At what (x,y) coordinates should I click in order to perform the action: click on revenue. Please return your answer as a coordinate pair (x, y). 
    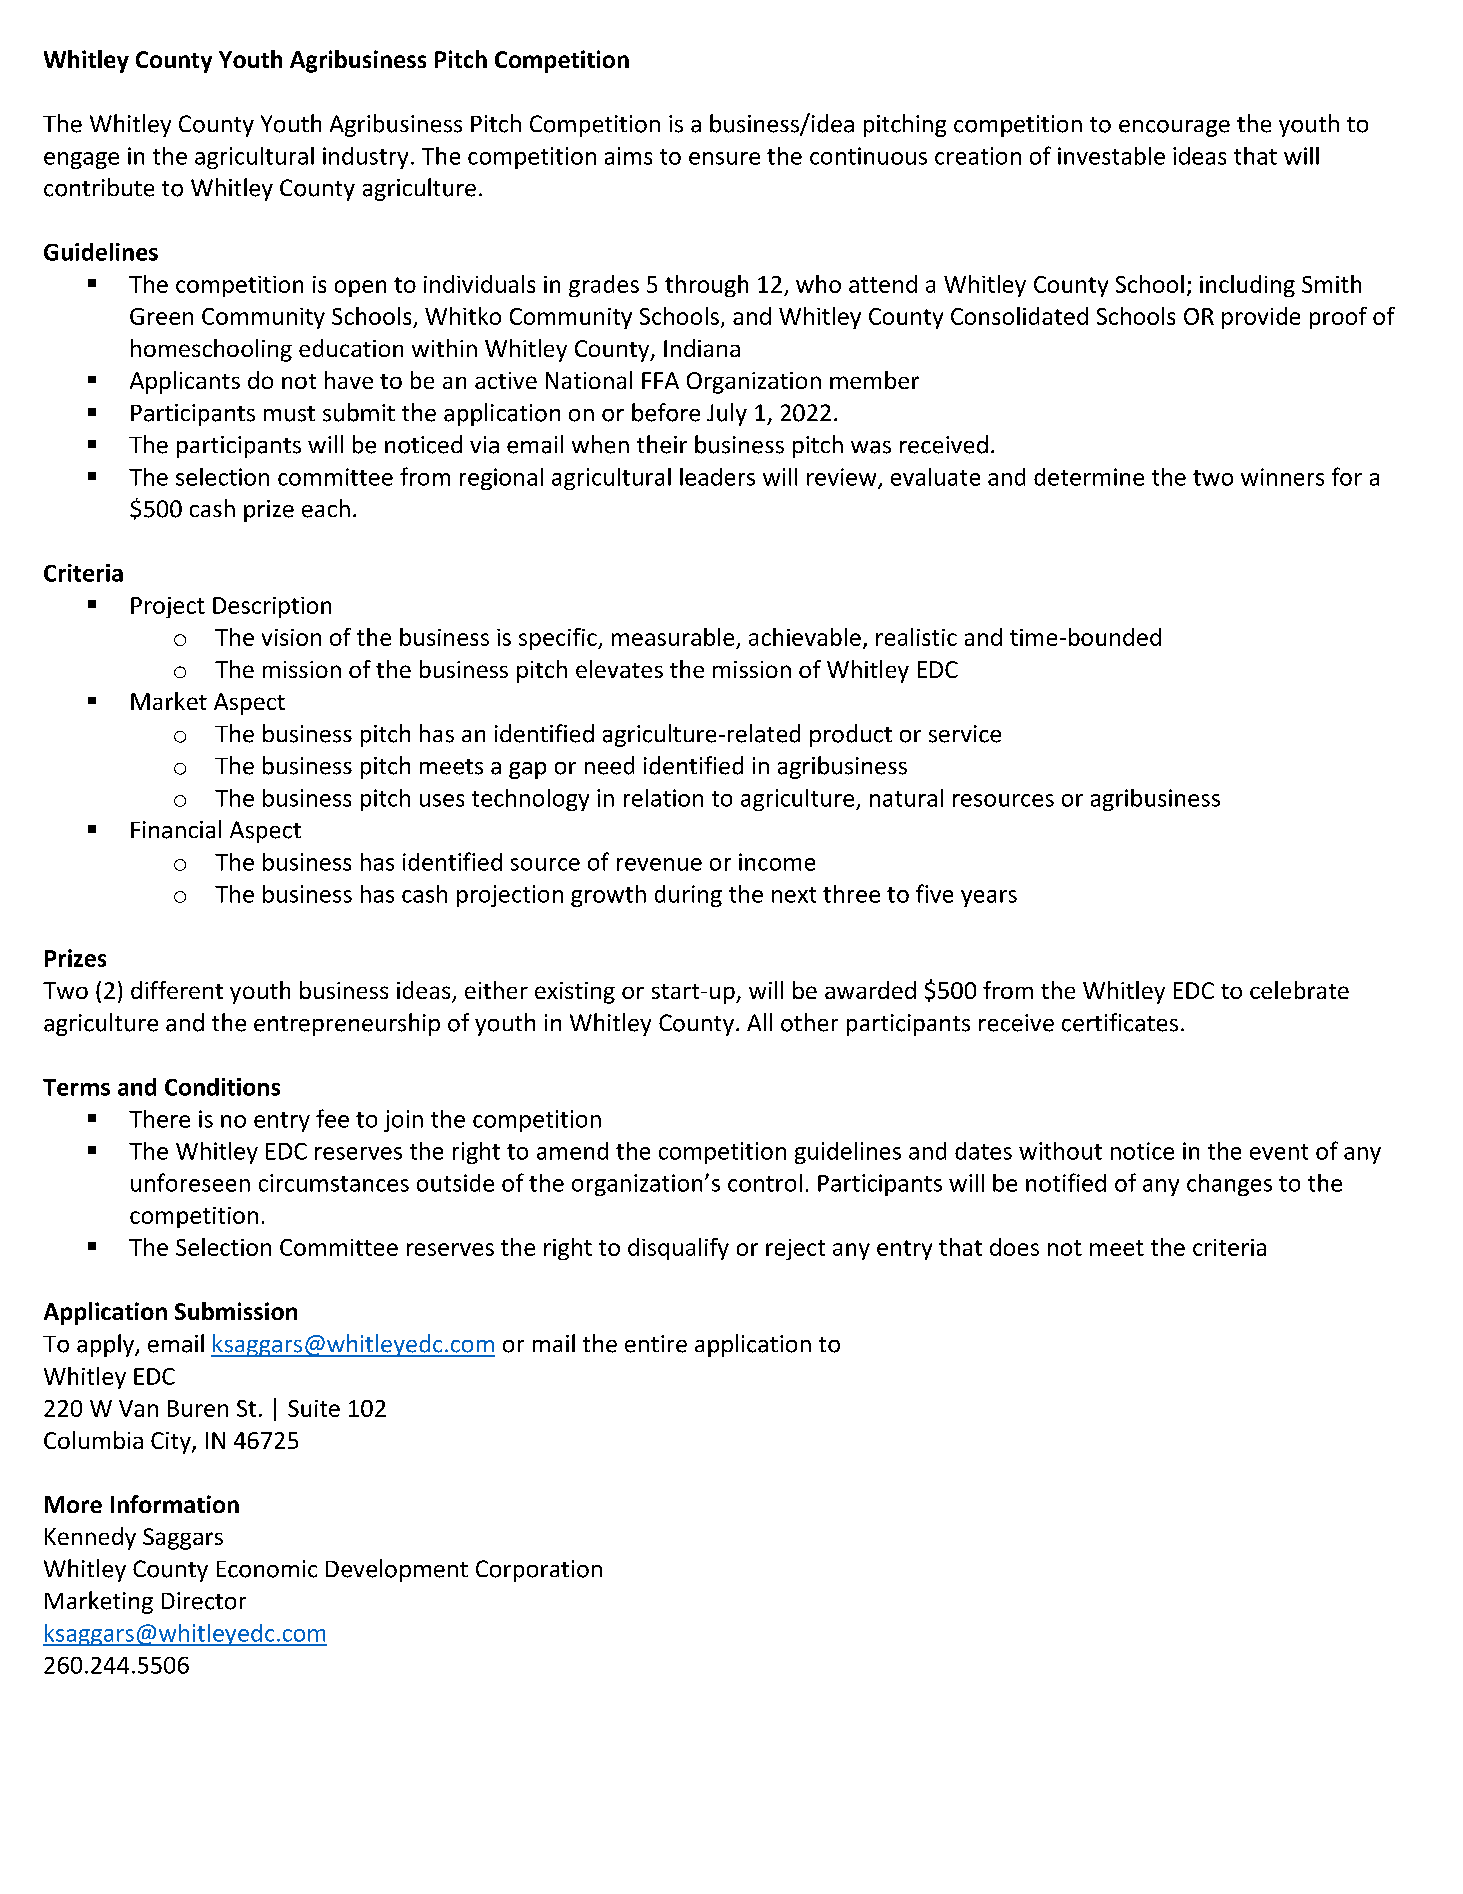
    Looking at the image, I should click on (659, 864).
